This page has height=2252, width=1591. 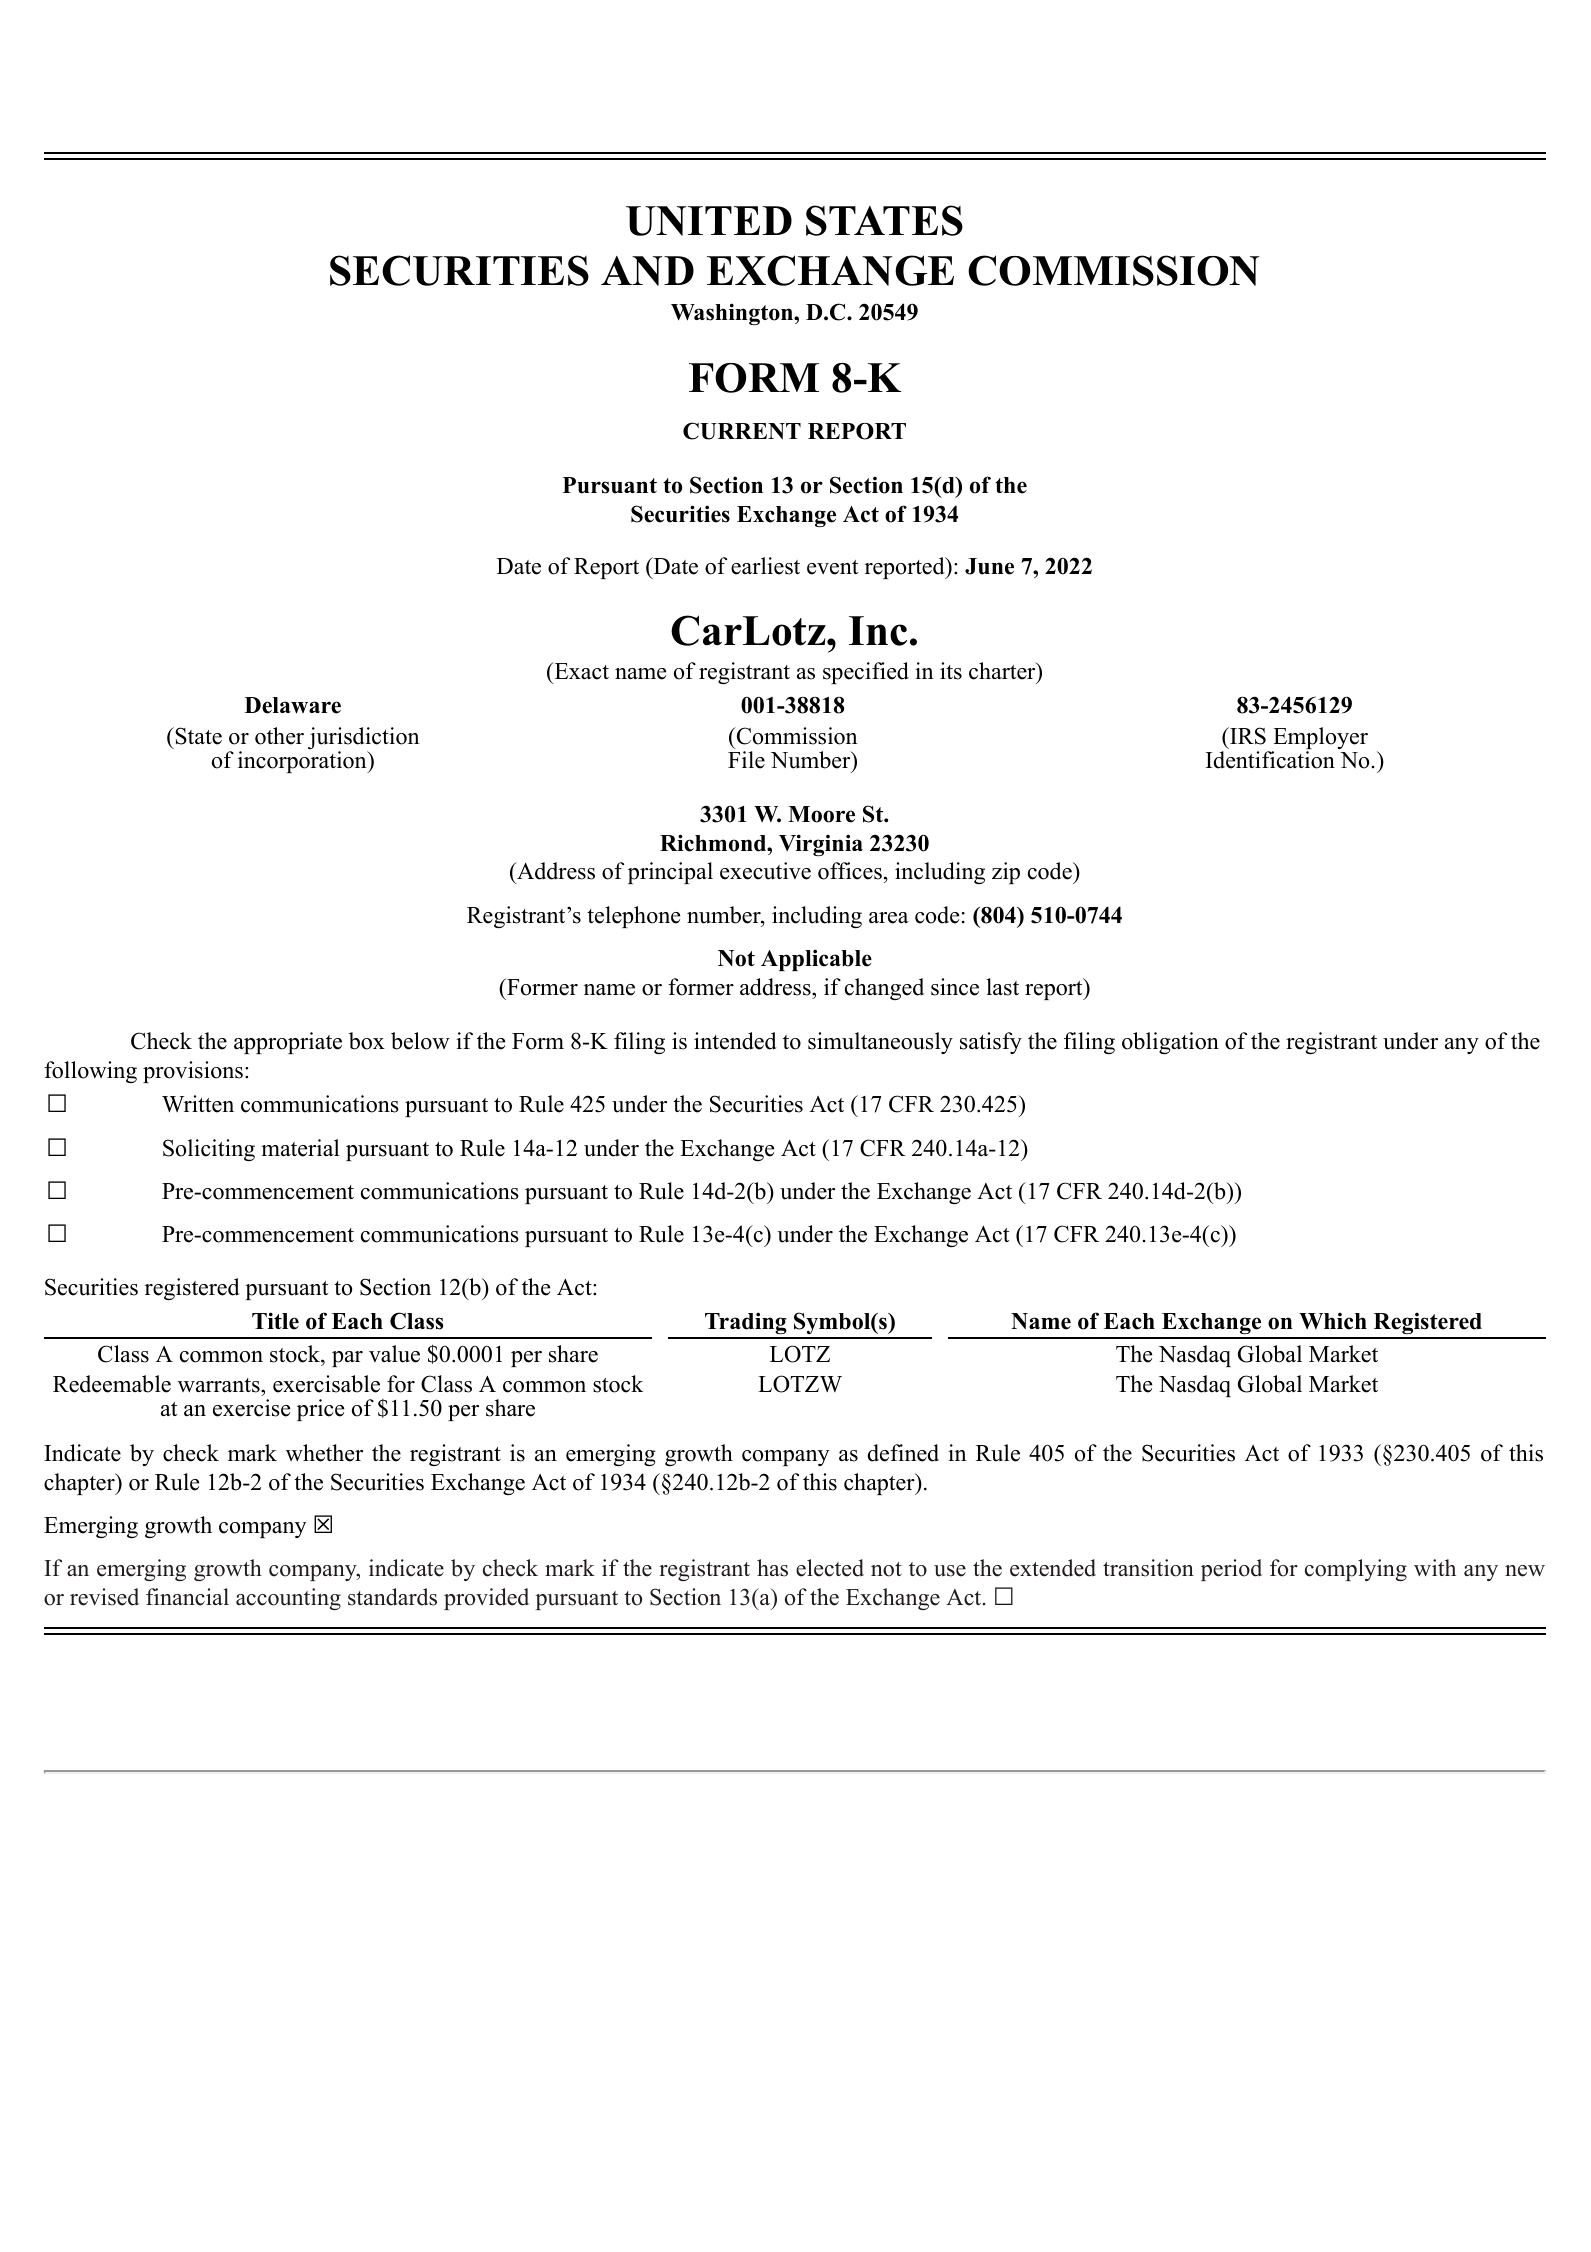 What do you see at coordinates (830, 1568) in the page?
I see `elected` at bounding box center [830, 1568].
